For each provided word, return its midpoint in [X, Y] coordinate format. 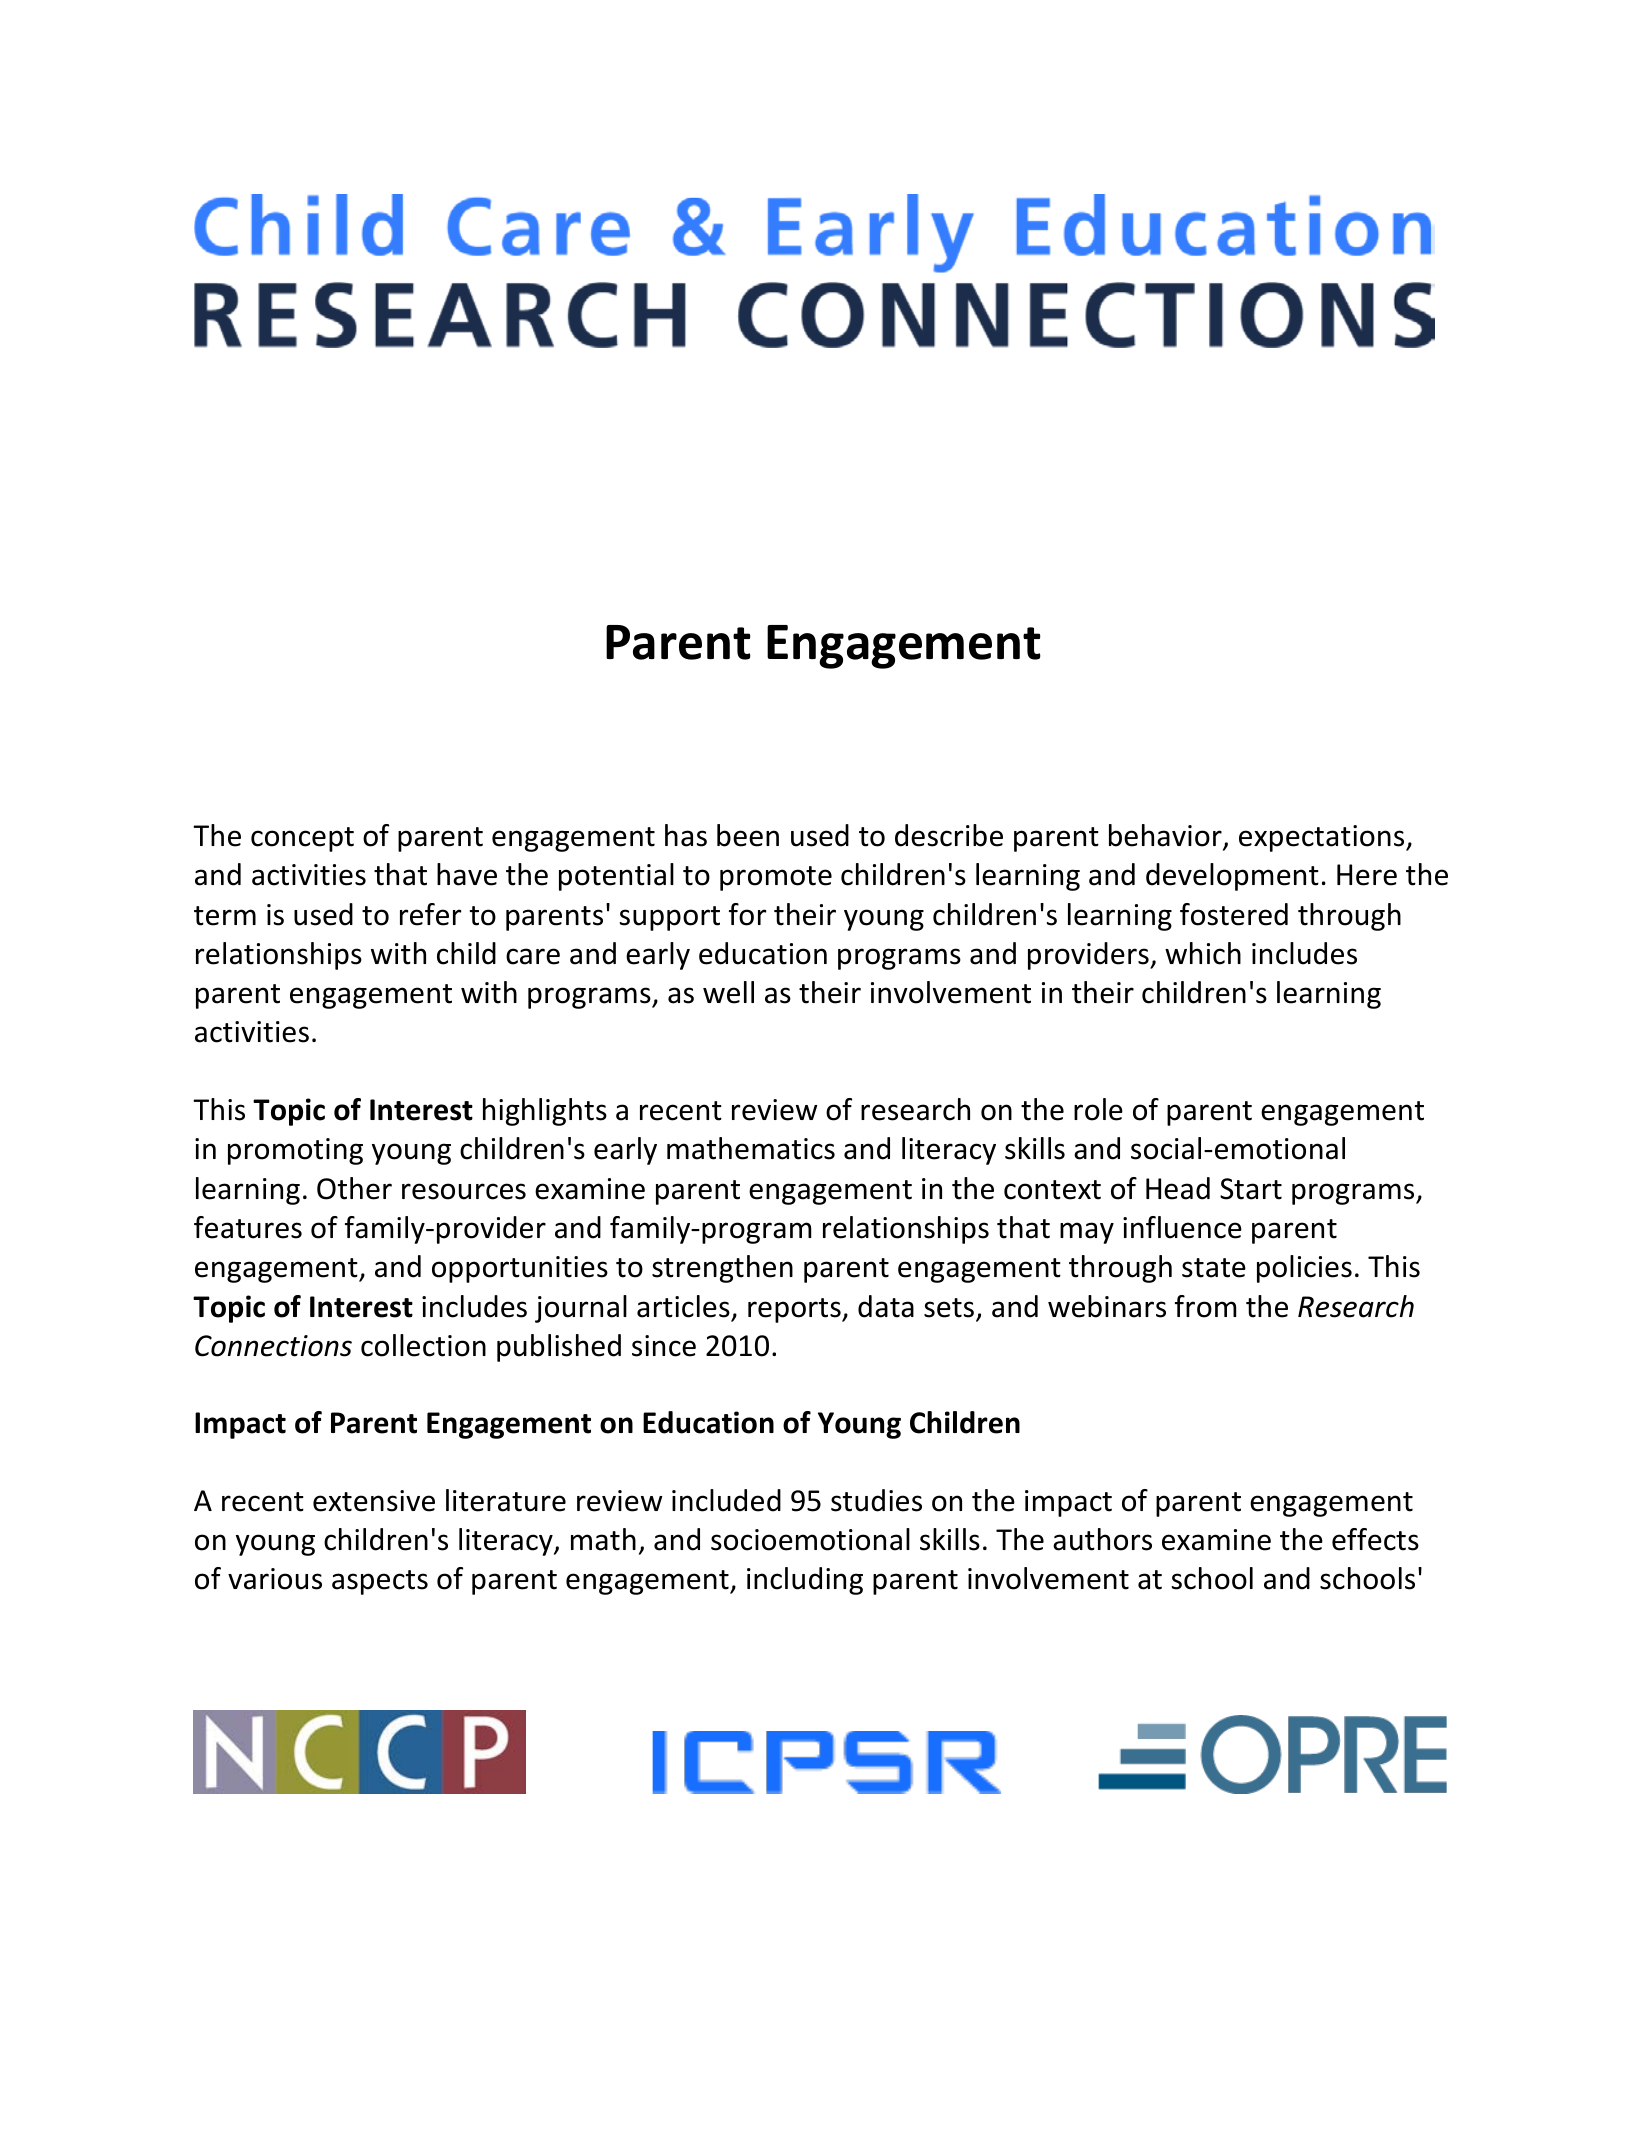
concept [302, 839]
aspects [380, 1582]
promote [776, 878]
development [1232, 877]
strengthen [722, 1269]
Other [354, 1188]
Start [1251, 1189]
